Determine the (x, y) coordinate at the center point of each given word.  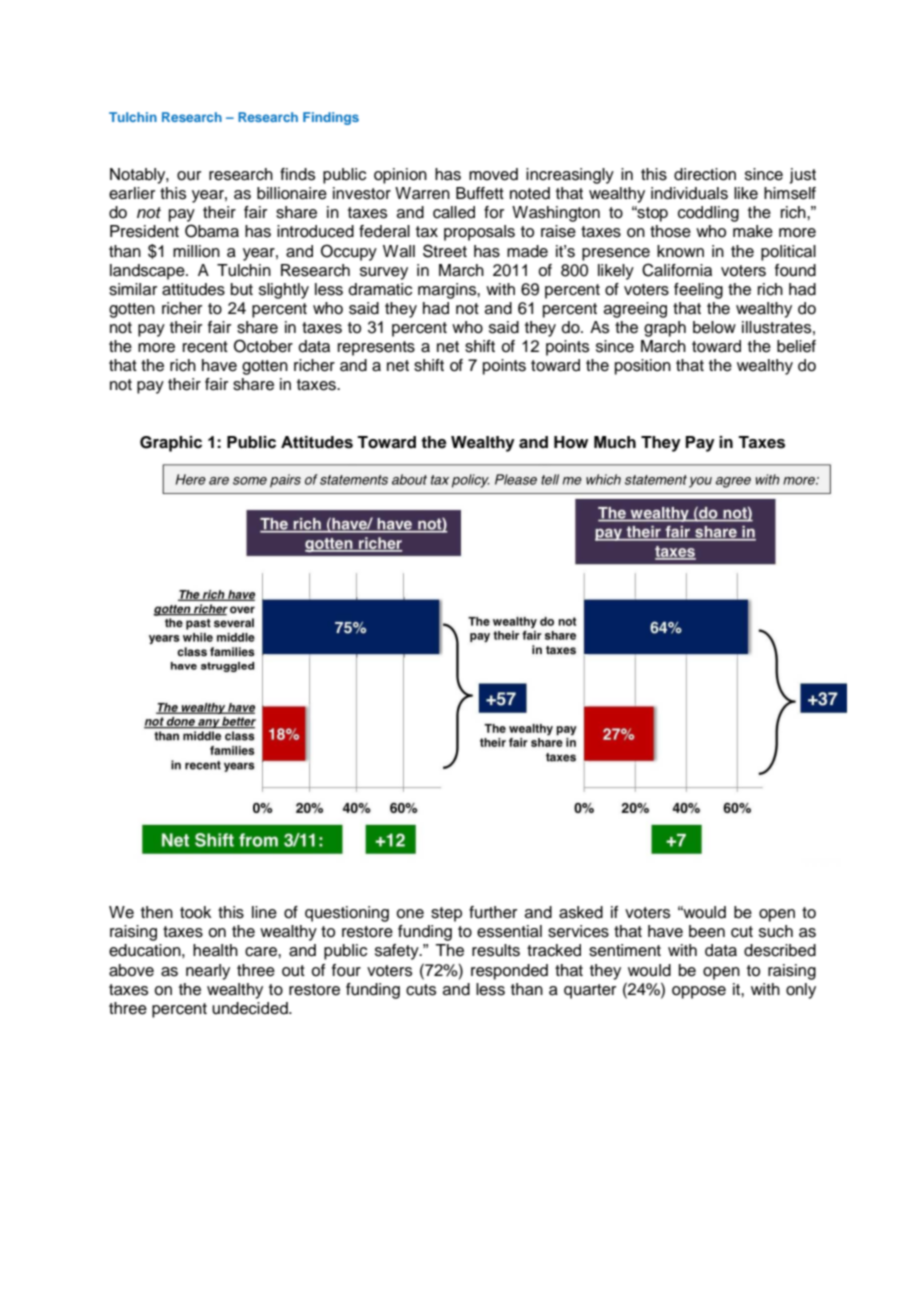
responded (509, 972)
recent (205, 347)
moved (493, 174)
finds (297, 174)
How (571, 442)
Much (615, 442)
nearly (208, 972)
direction (705, 174)
